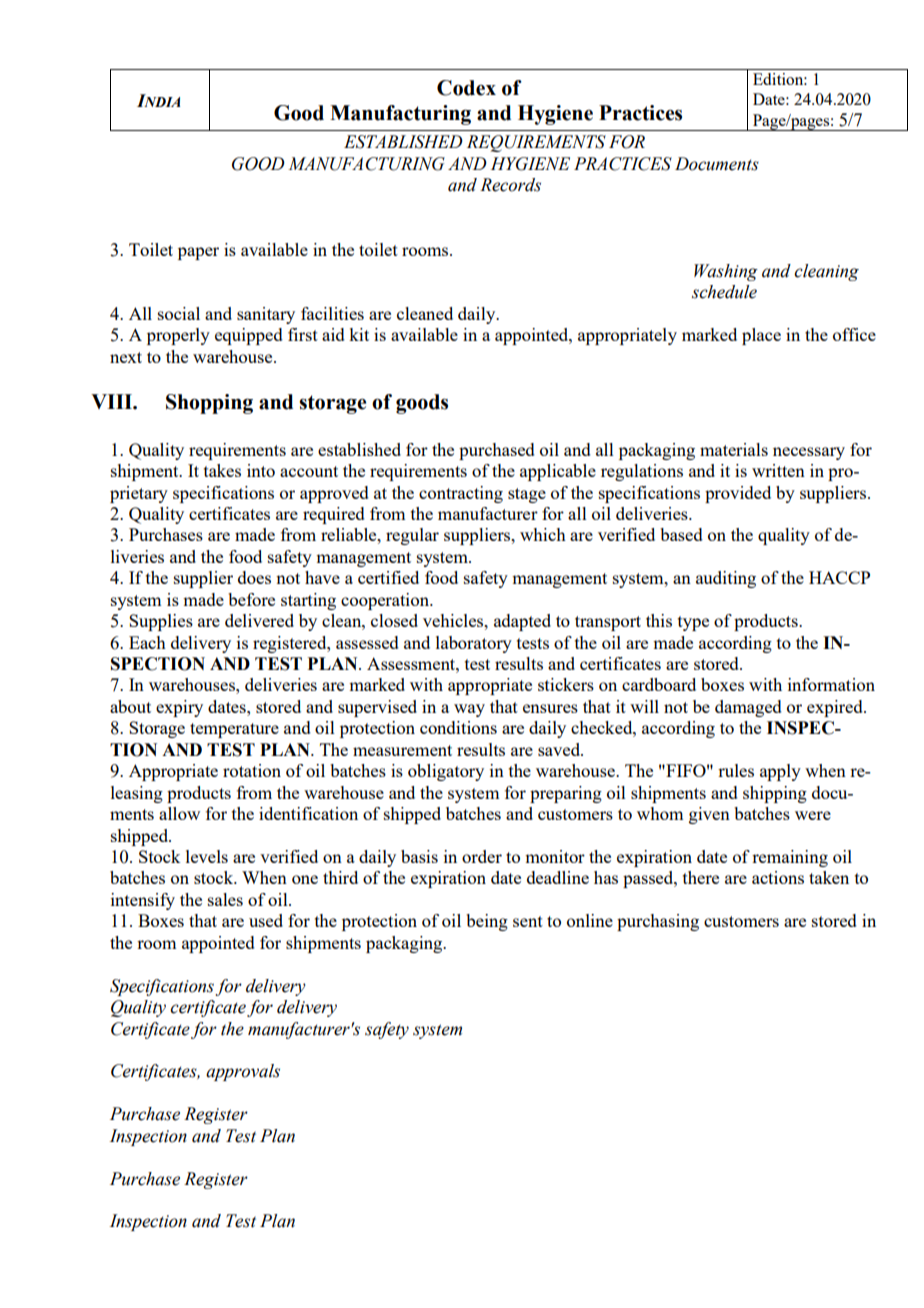 The image size is (924, 1308). What do you see at coordinates (466, 88) in the image?
I see `Codex` at bounding box center [466, 88].
